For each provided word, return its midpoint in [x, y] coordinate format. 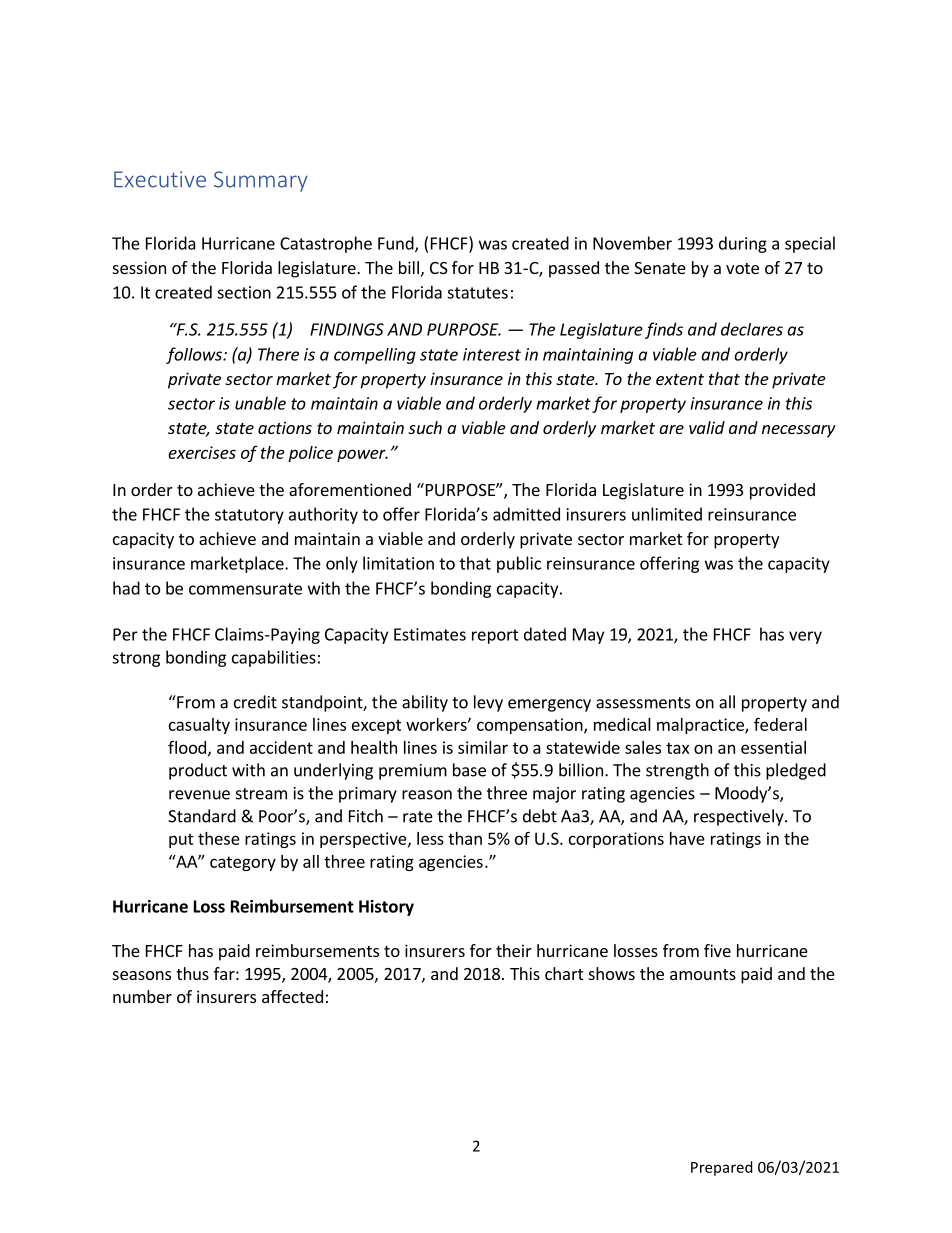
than [465, 838]
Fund [397, 244]
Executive [160, 179]
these [219, 838]
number [142, 996]
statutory [249, 516]
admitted [526, 514]
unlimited [667, 514]
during [743, 244]
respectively [740, 817]
